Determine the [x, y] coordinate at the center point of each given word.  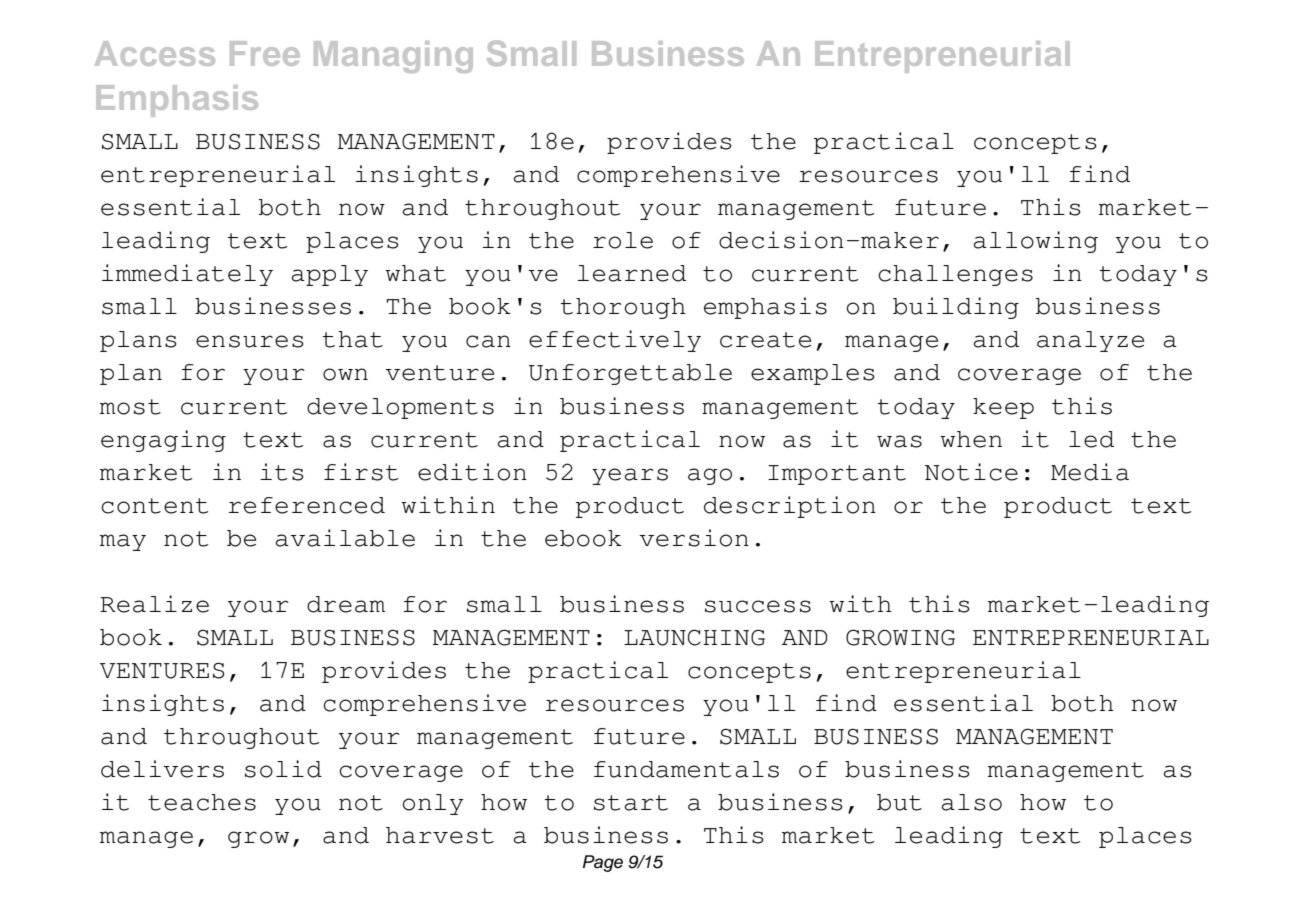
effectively [615, 341]
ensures [250, 341]
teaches [202, 802]
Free [265, 53]
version [694, 538]
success [758, 606]
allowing [1036, 242]
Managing [393, 57]
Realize [154, 604]
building [956, 308]
